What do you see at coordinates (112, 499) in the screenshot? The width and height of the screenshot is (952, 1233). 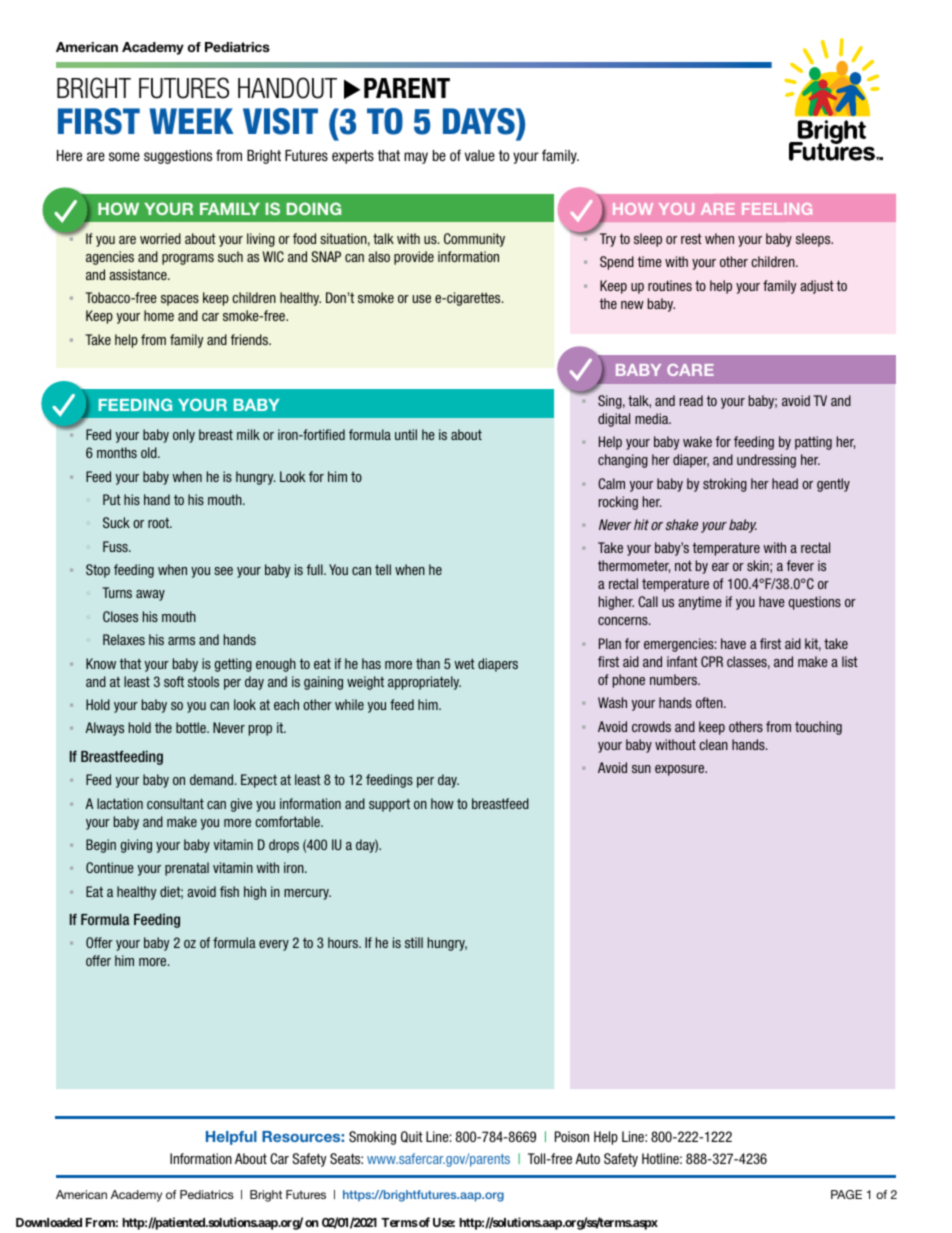 I see `Put` at bounding box center [112, 499].
